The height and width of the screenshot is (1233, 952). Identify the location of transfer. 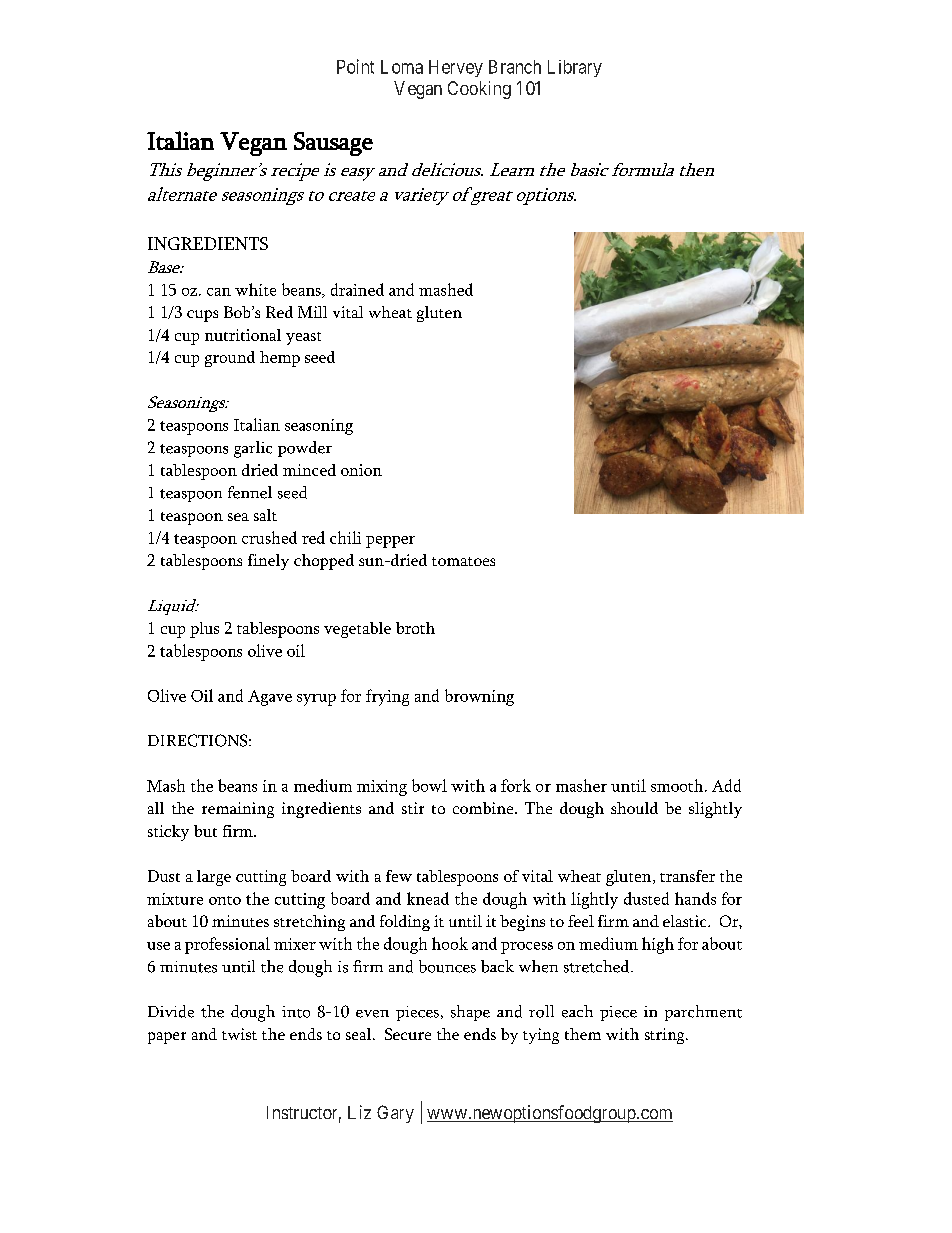
(687, 876).
